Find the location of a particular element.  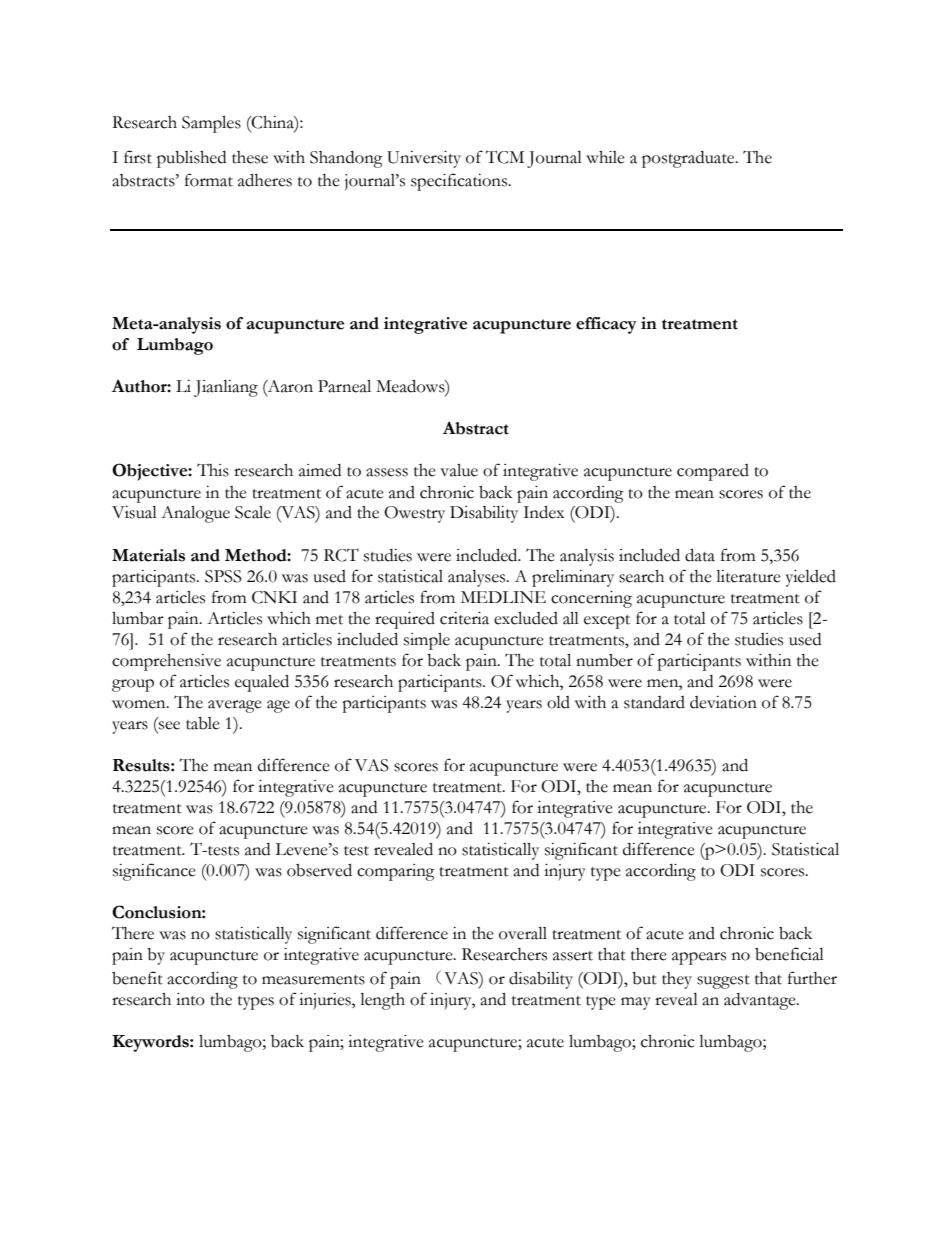

table is located at coordinates (203, 723).
